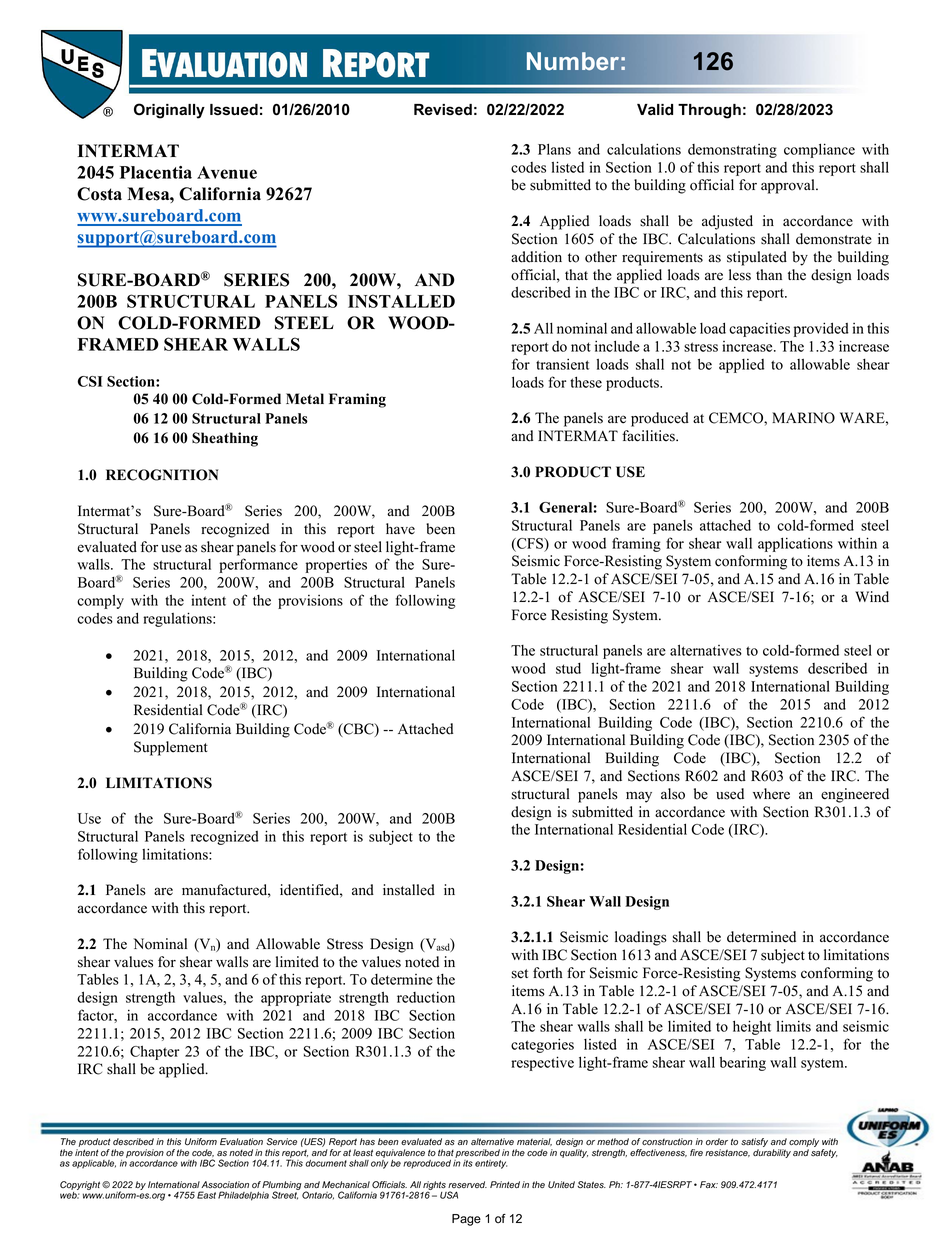 The width and height of the screenshot is (952, 1233). Describe the element at coordinates (771, 794) in the screenshot. I see `where` at that location.
